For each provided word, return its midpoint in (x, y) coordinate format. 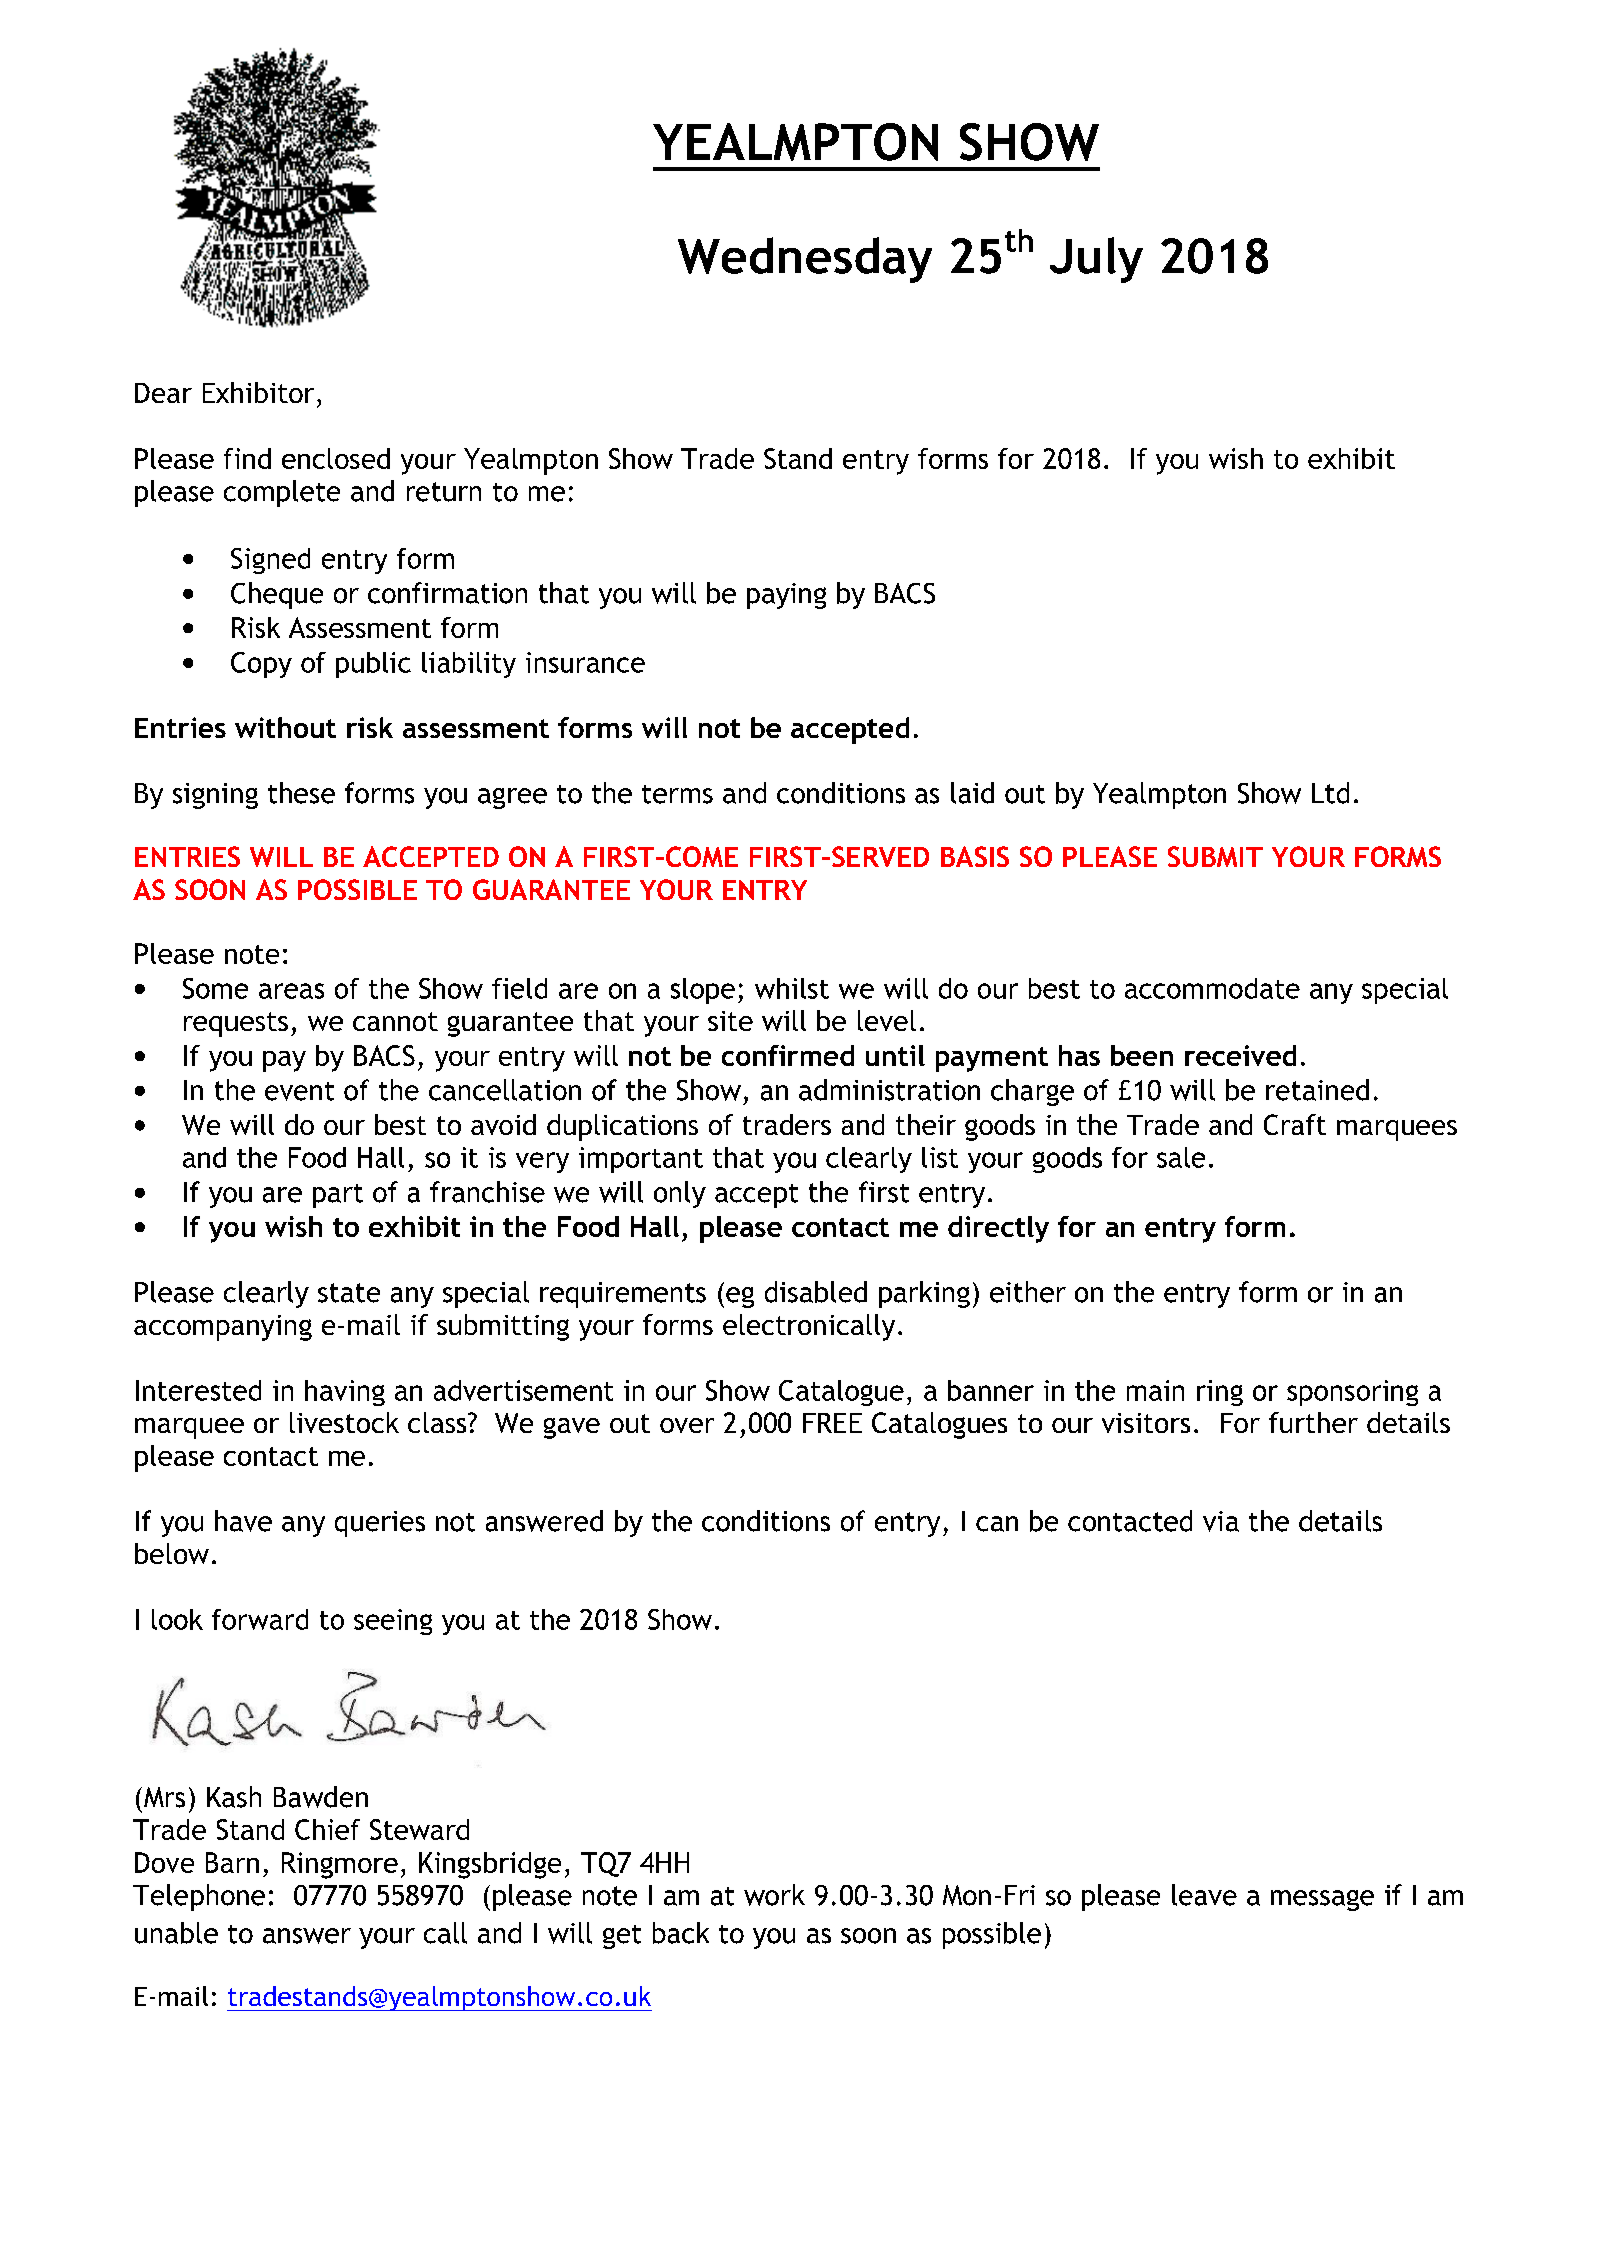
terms (677, 794)
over (687, 1425)
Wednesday (805, 260)
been (1142, 1055)
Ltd (1330, 793)
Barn (232, 1862)
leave (1204, 1895)
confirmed (788, 1055)
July (1096, 260)
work (774, 1895)
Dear (163, 393)
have (243, 1521)
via (1221, 1521)
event (299, 1091)
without (285, 727)
